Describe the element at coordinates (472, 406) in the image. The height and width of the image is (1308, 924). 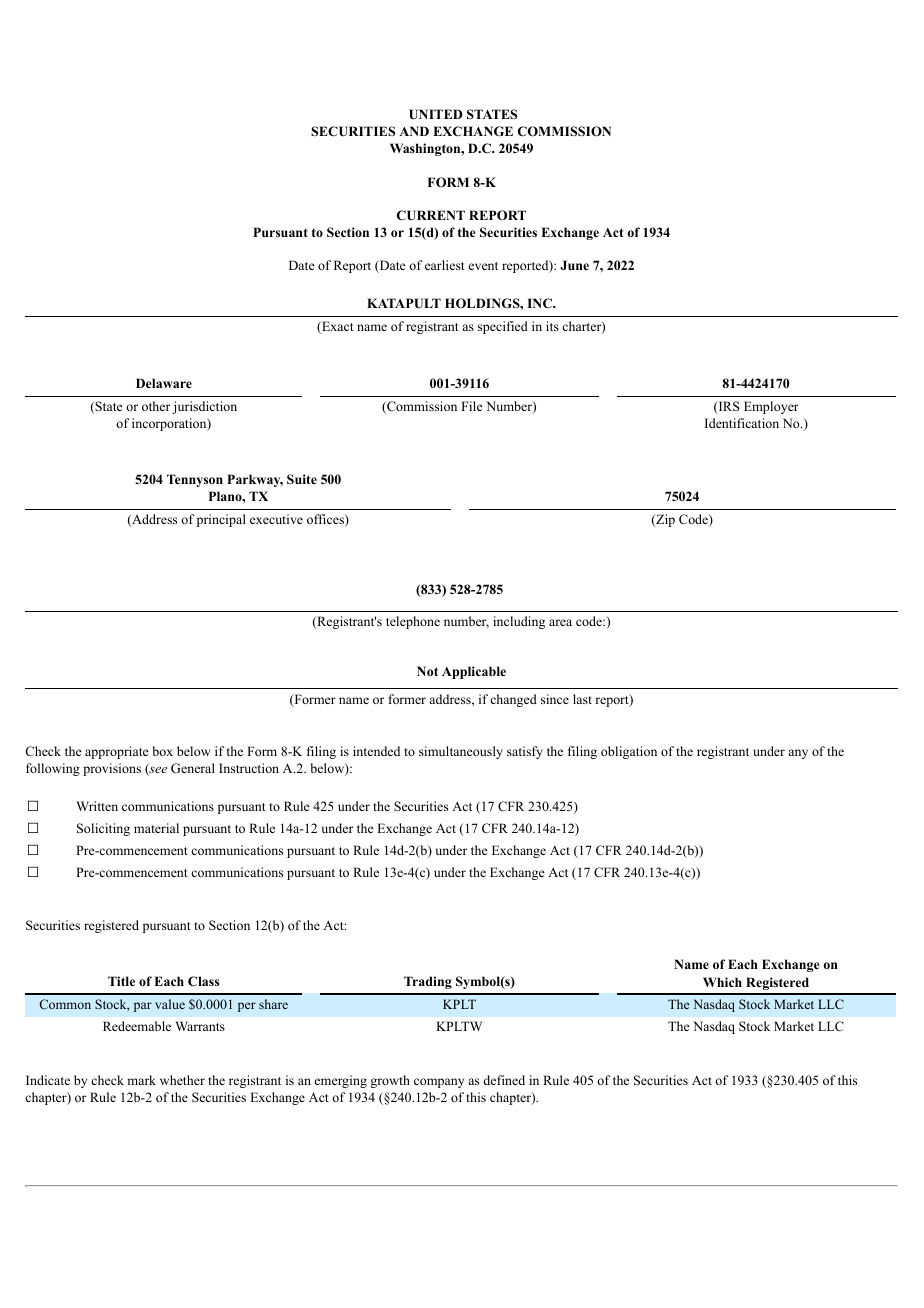
I see `File` at that location.
